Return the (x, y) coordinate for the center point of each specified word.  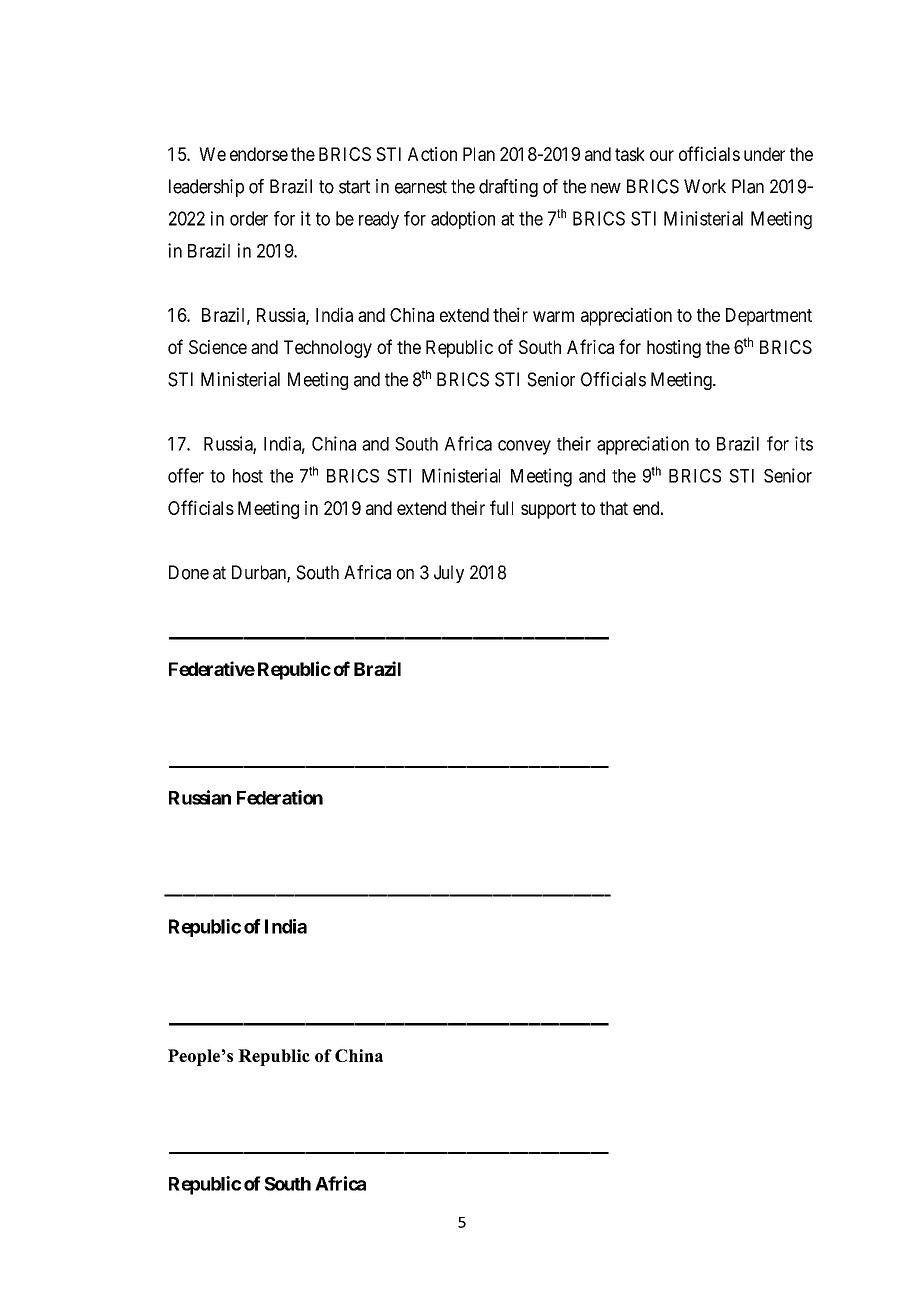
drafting (508, 188)
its (804, 443)
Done (189, 572)
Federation (280, 797)
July (449, 574)
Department (769, 317)
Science (218, 347)
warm (553, 316)
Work (705, 186)
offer (186, 475)
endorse (259, 154)
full (501, 507)
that (614, 508)
